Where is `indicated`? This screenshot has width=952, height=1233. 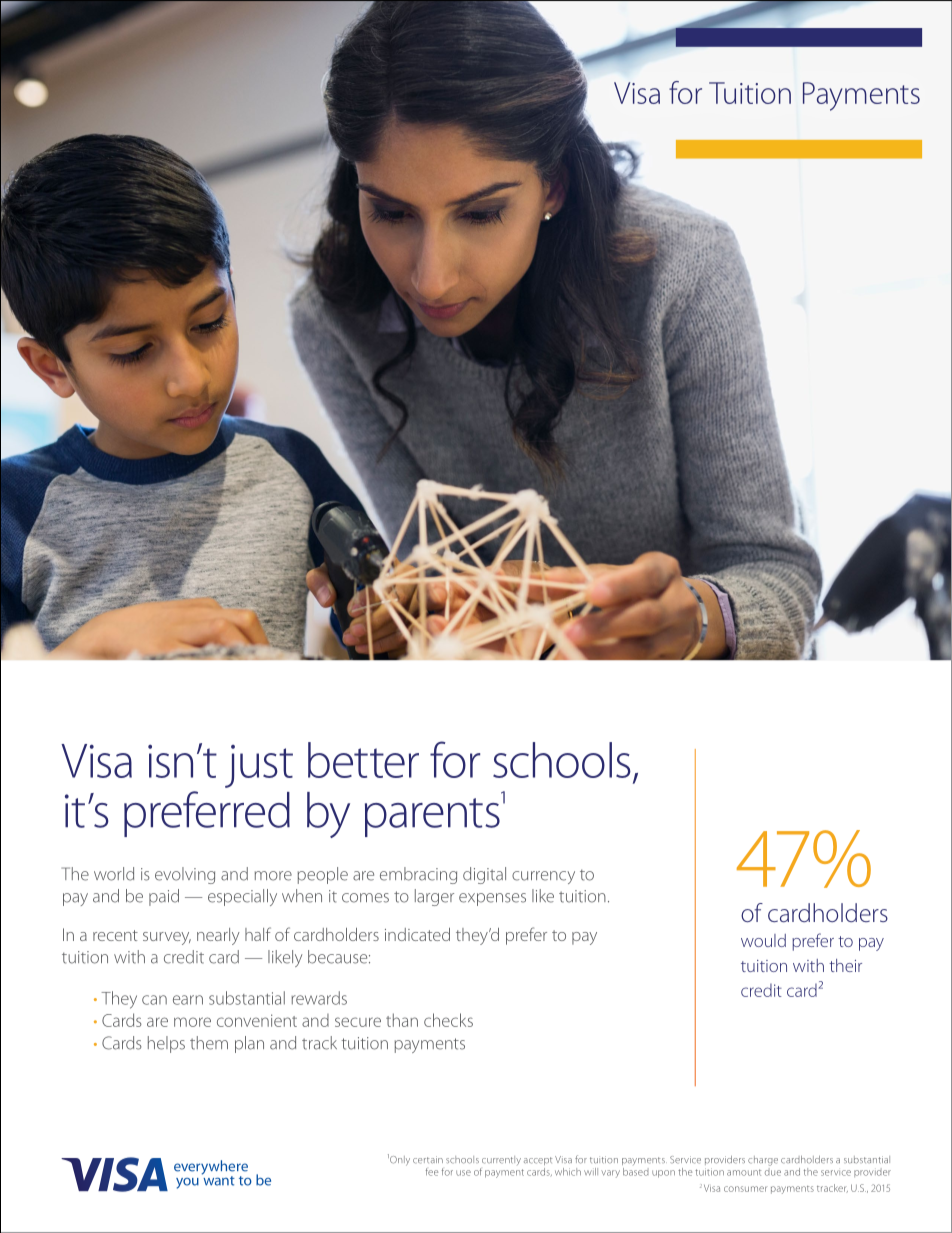
indicated is located at coordinates (417, 934).
